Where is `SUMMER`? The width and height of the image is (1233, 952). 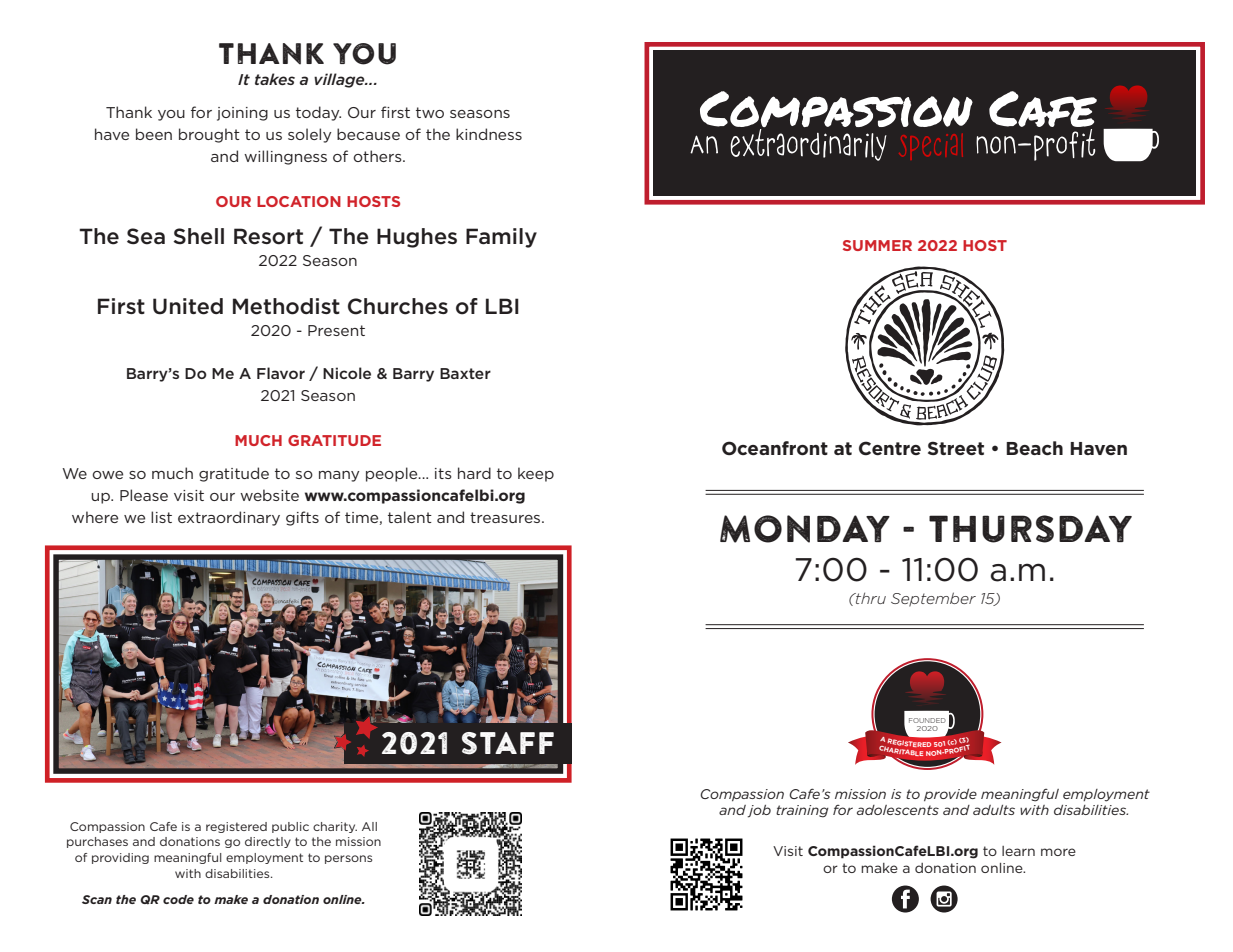
SUMMER is located at coordinates (877, 245).
